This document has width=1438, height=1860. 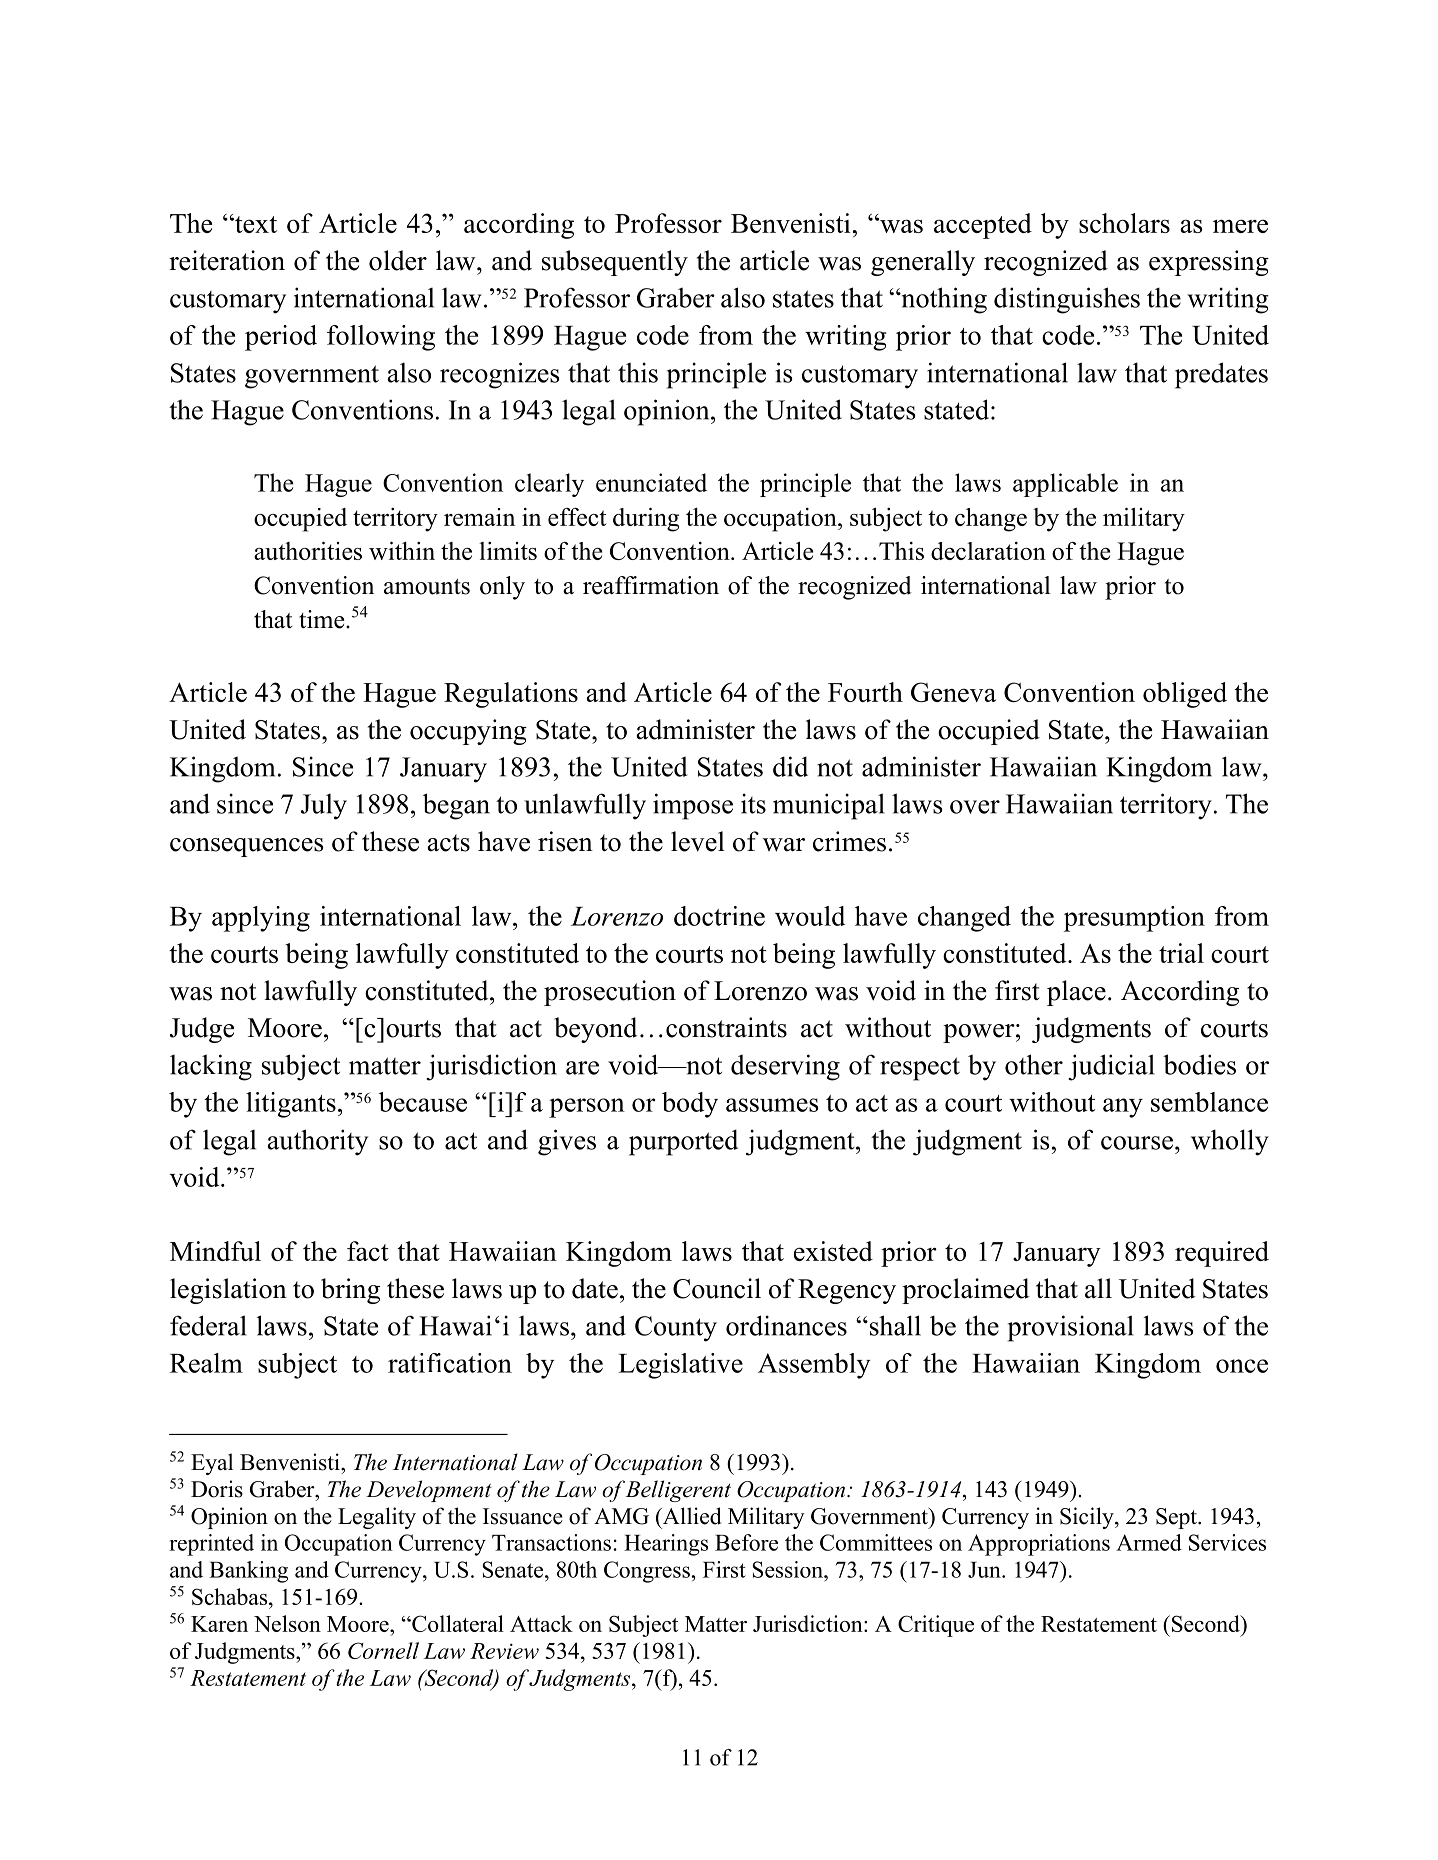 What do you see at coordinates (317, 1142) in the document?
I see `authority` at bounding box center [317, 1142].
